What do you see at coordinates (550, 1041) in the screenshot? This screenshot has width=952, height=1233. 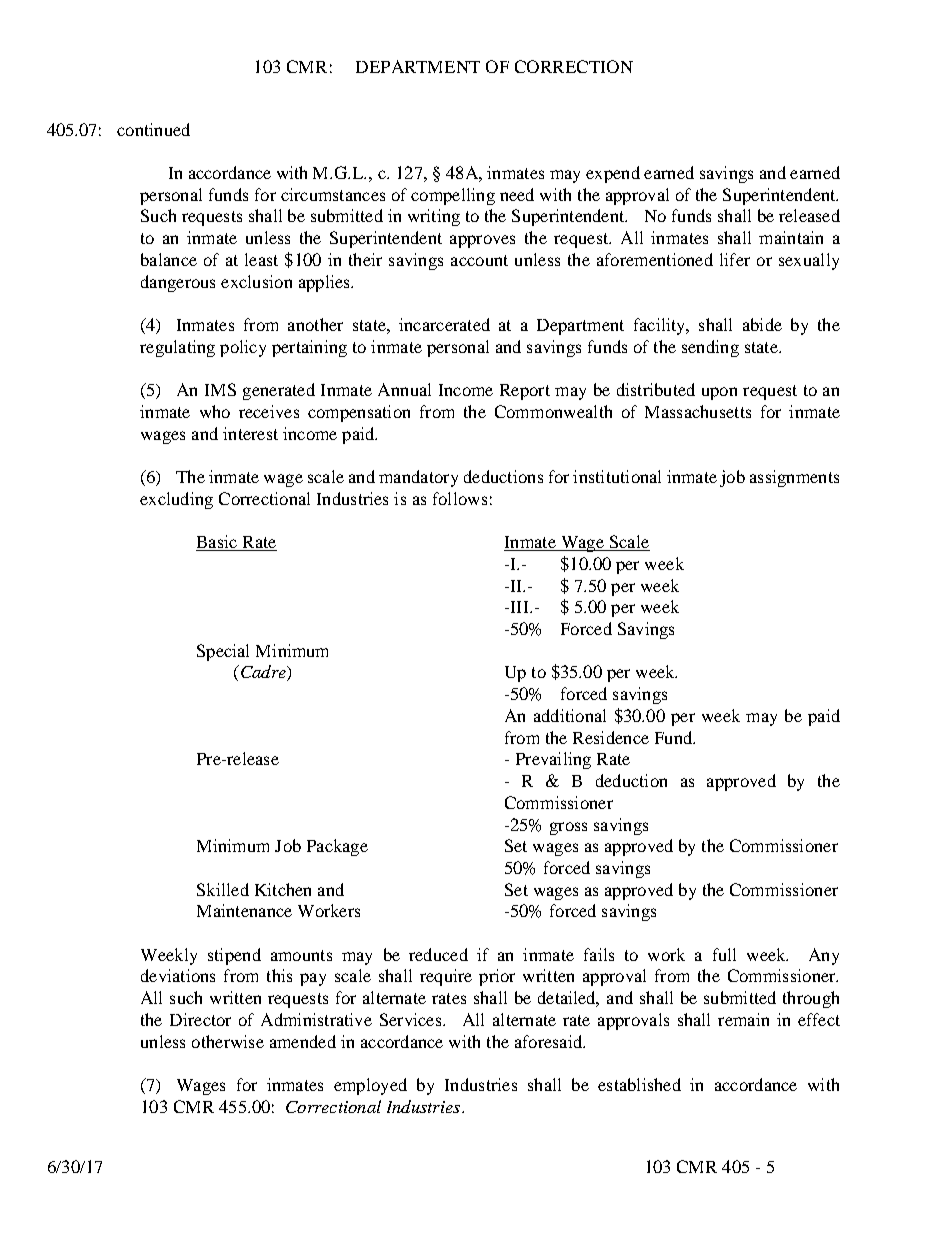 I see `aforesaid` at bounding box center [550, 1041].
